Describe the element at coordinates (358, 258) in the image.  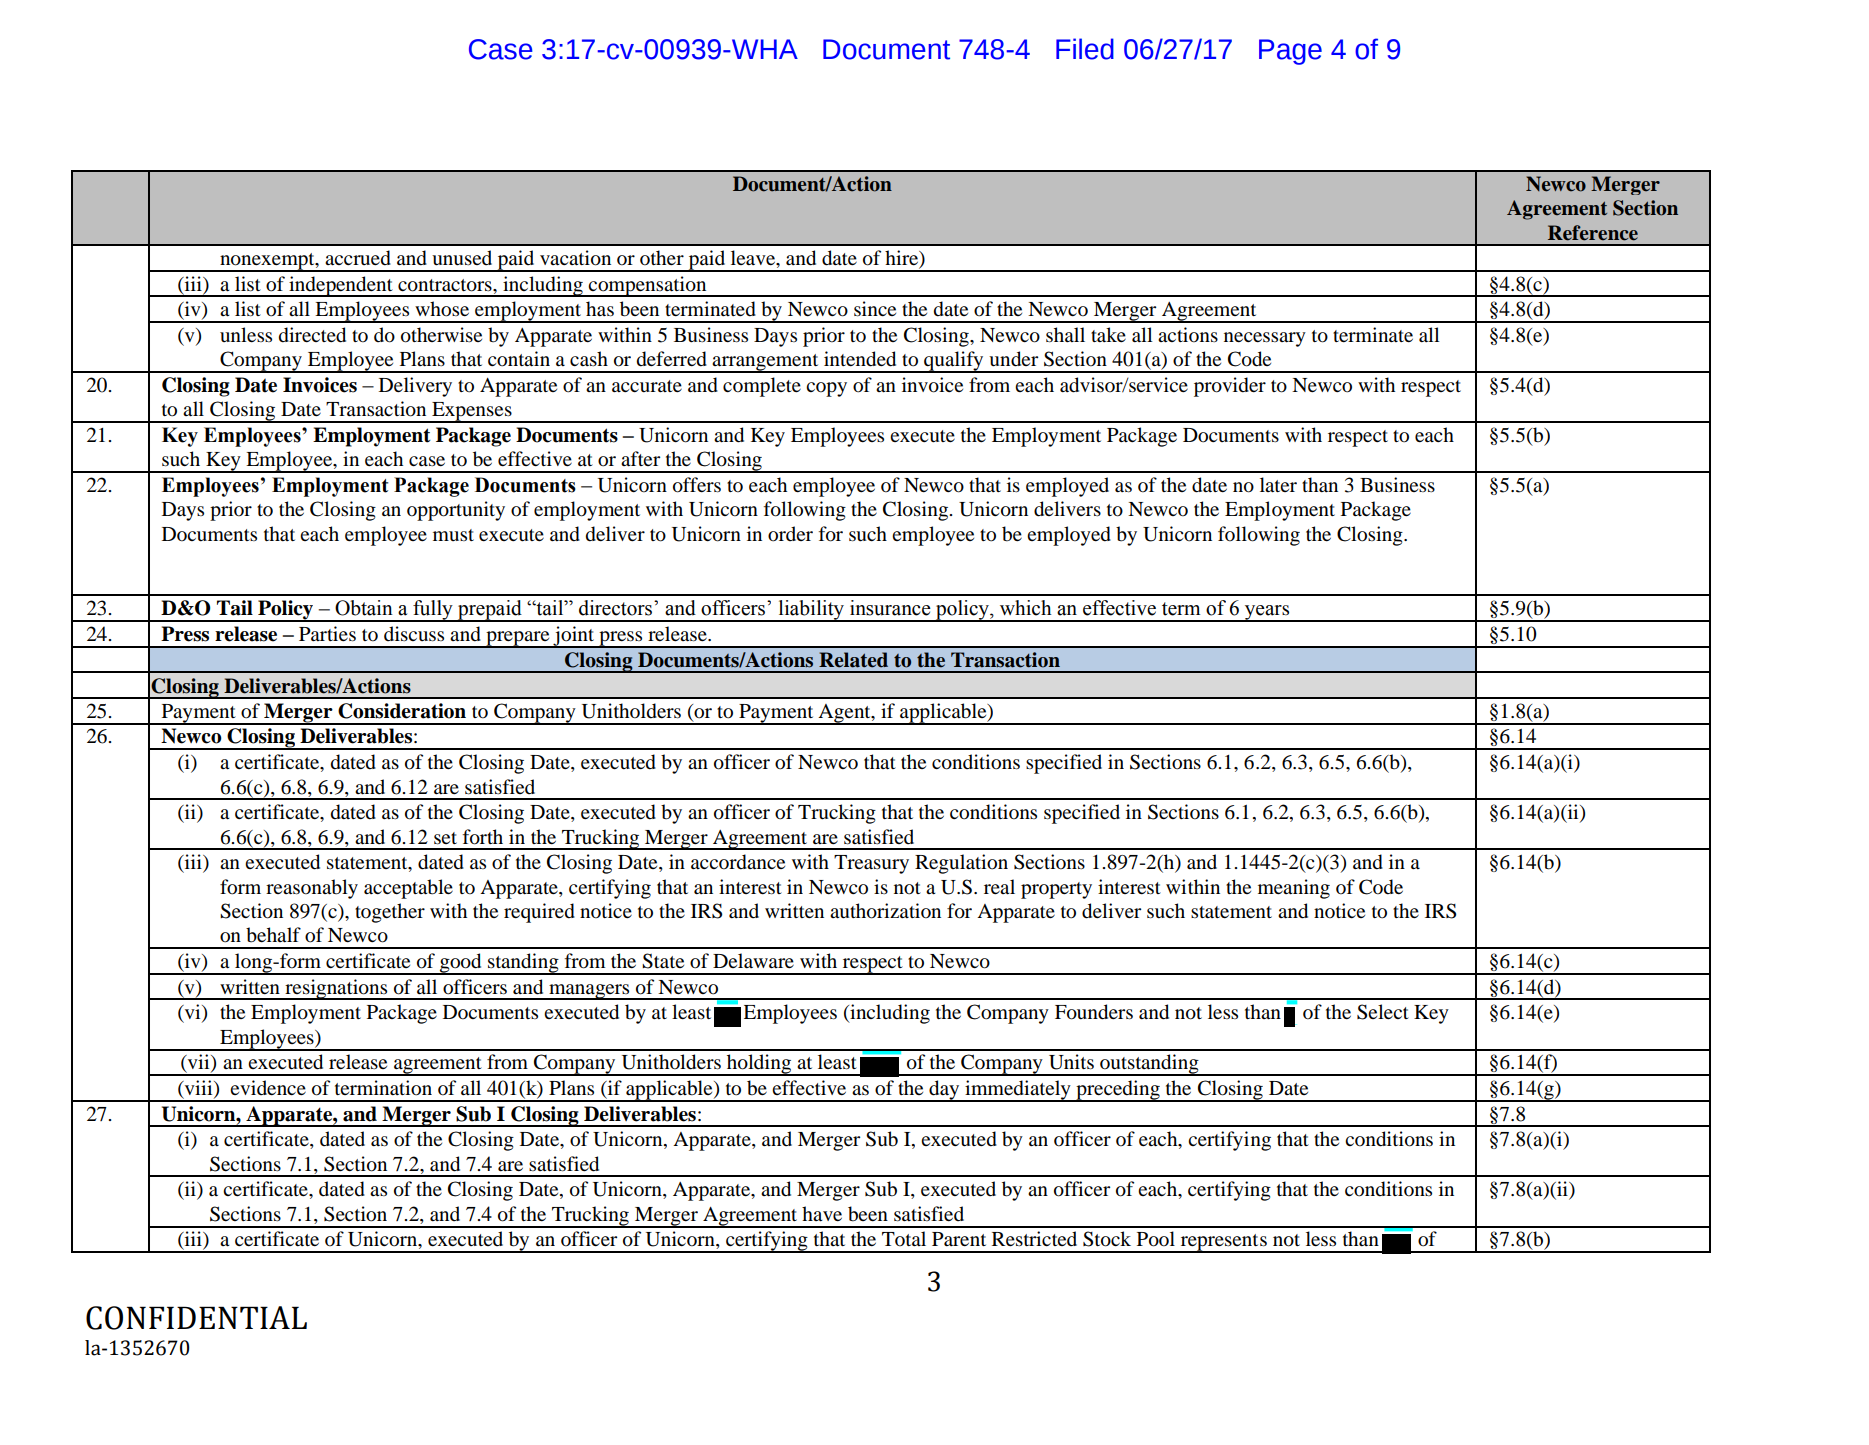
I see `accrued` at that location.
